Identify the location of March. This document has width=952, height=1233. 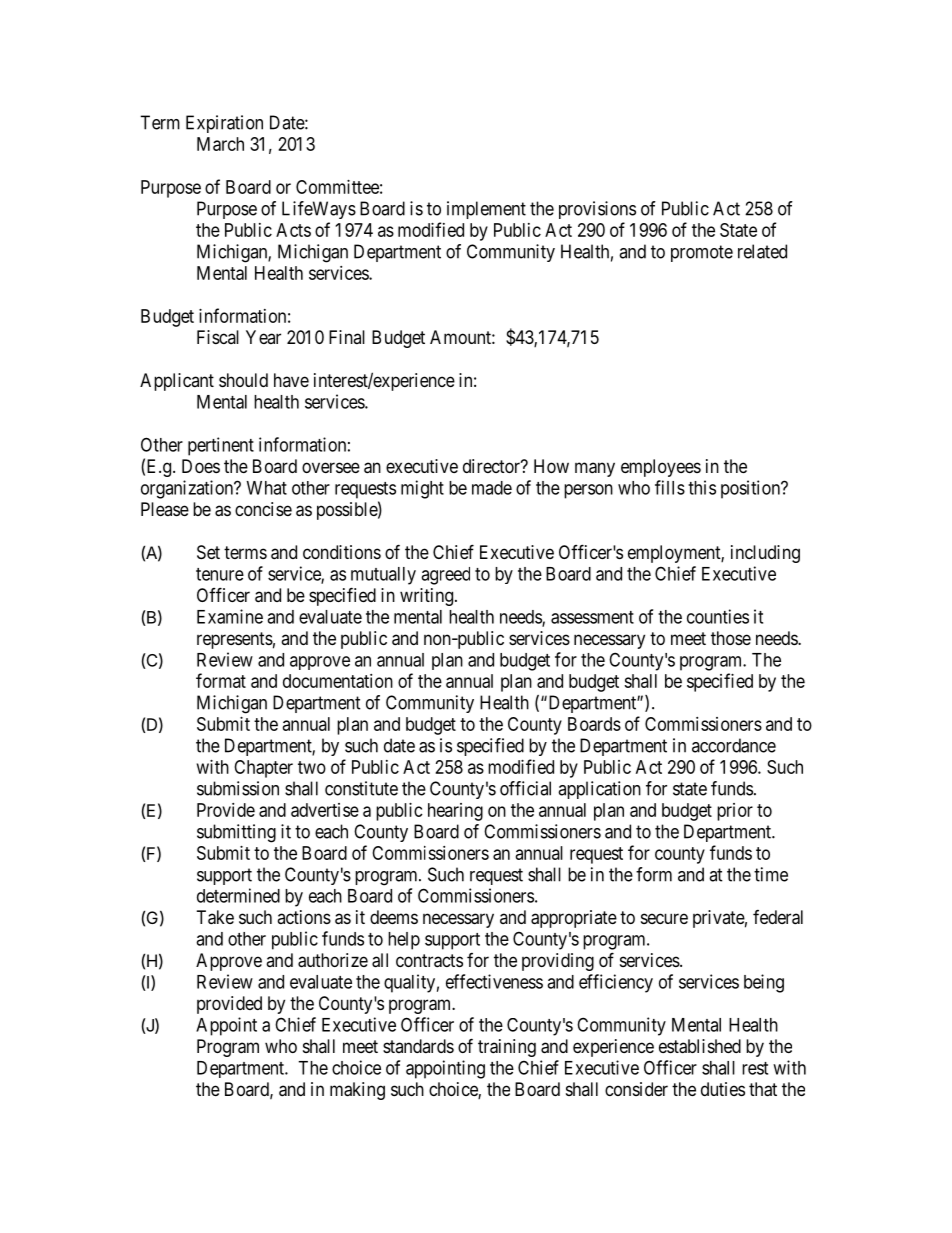
(220, 144).
